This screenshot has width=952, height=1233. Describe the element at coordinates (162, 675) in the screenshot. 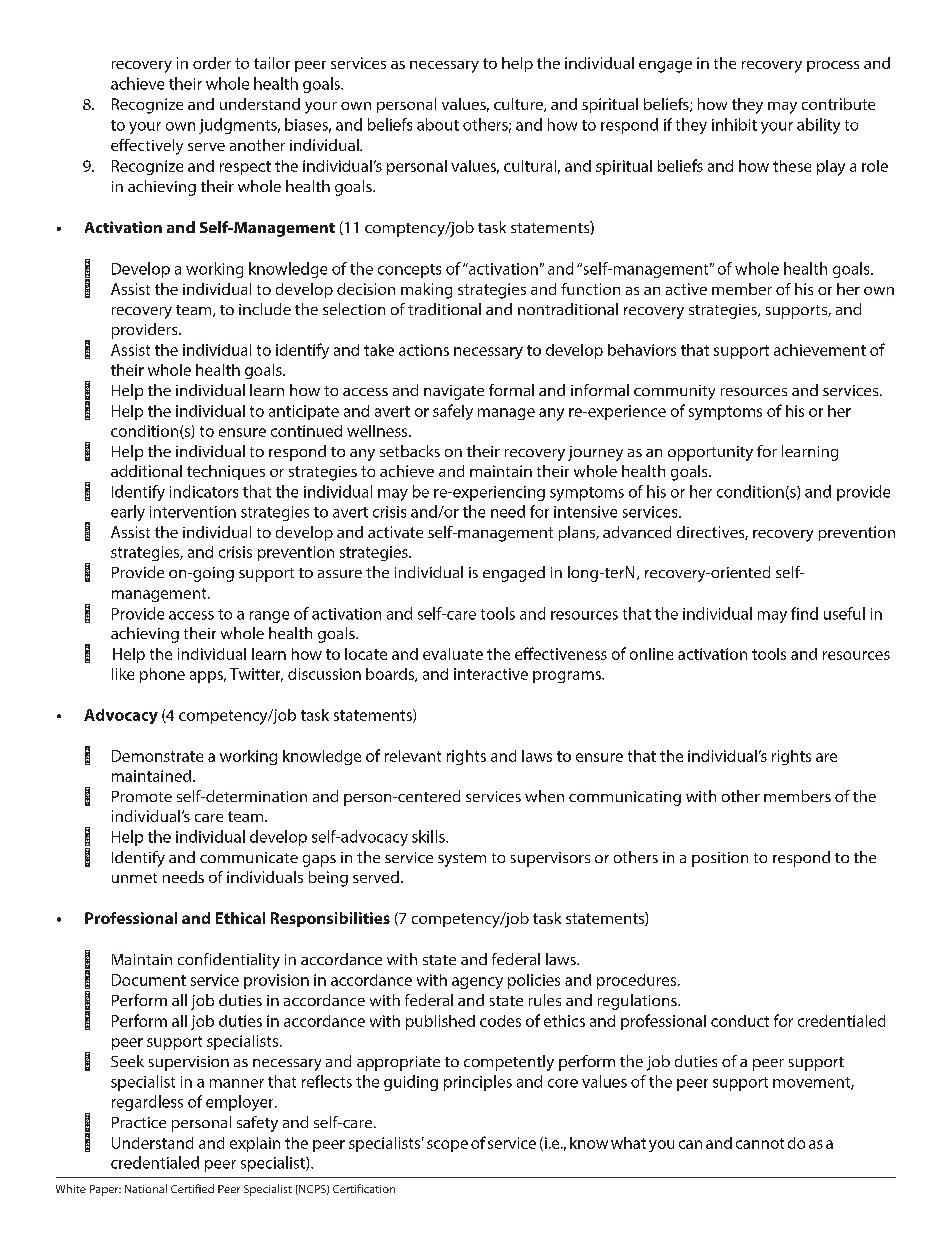

I see `phone` at that location.
